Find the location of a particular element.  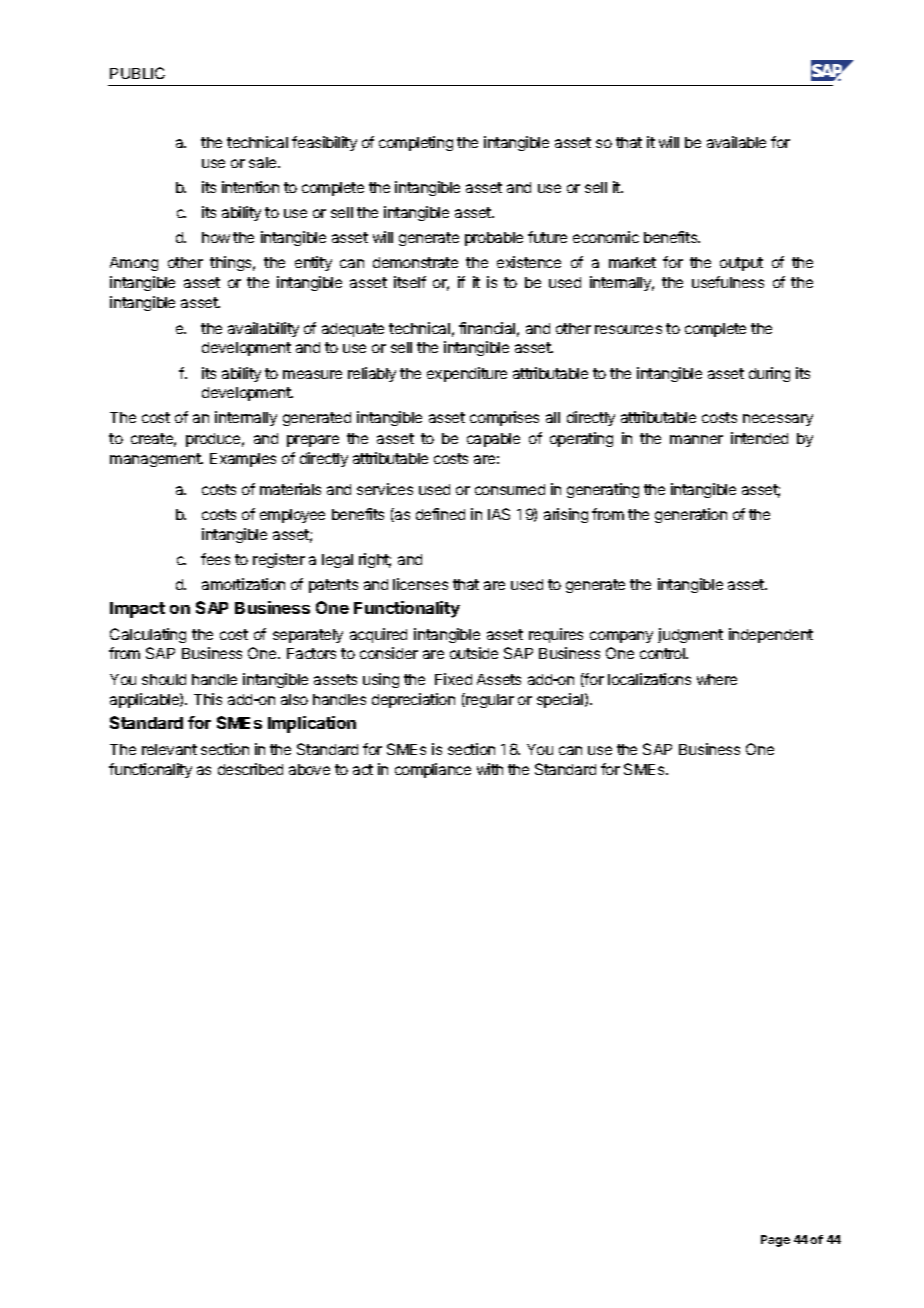

with is located at coordinates (490, 769).
